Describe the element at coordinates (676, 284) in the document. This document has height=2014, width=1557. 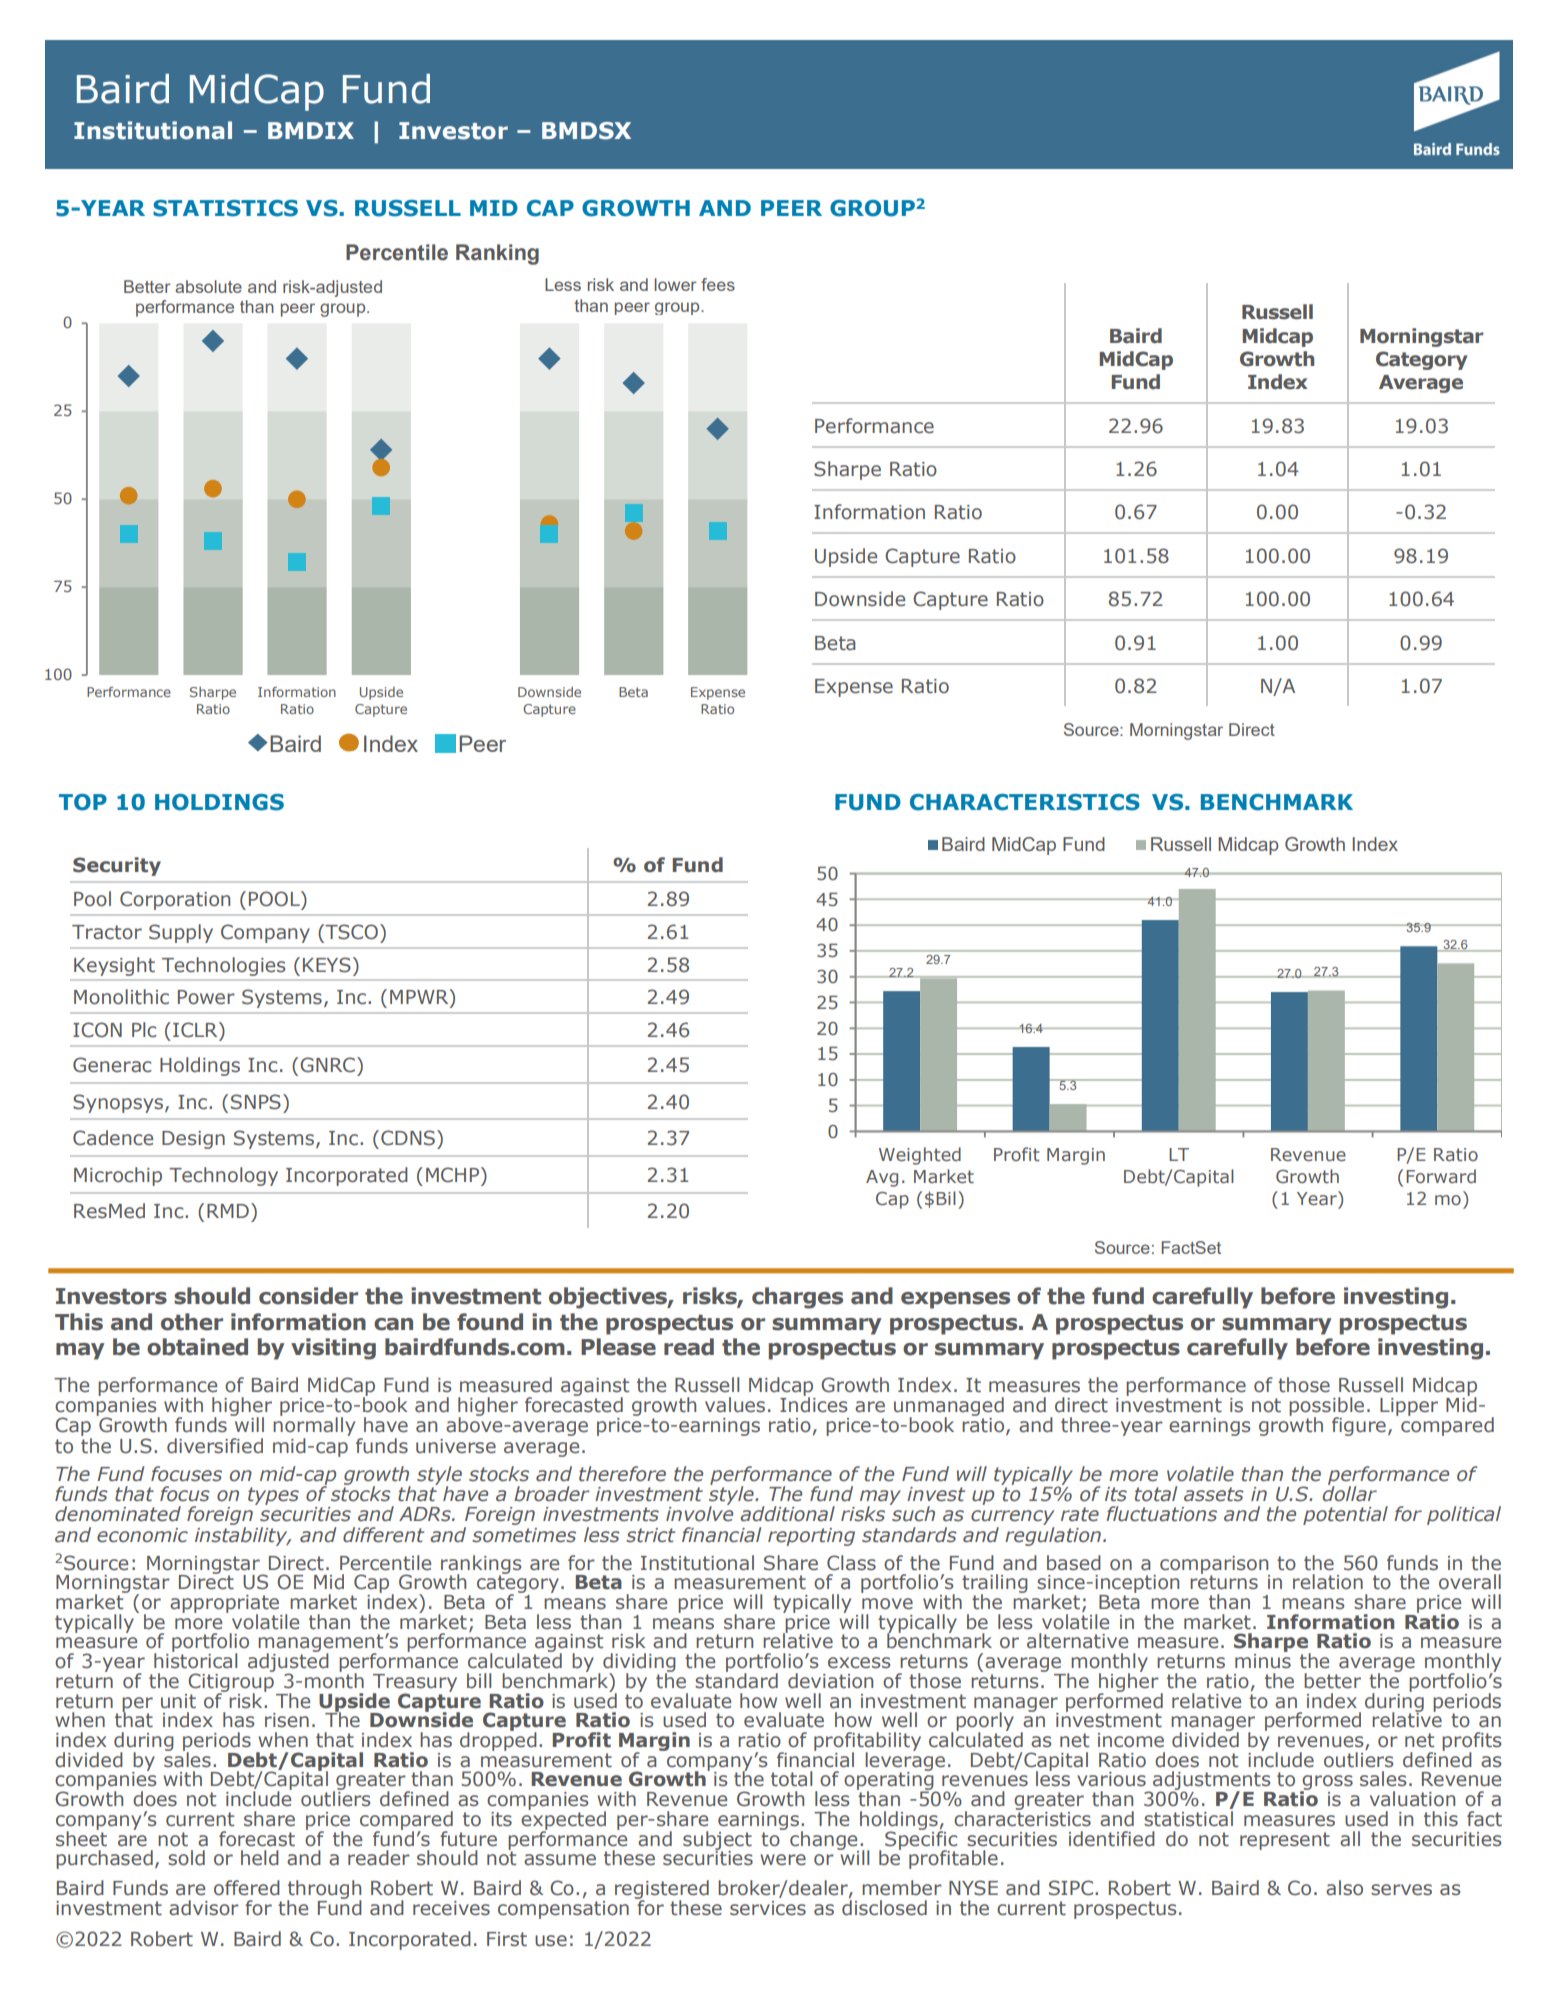
I see `lower` at that location.
